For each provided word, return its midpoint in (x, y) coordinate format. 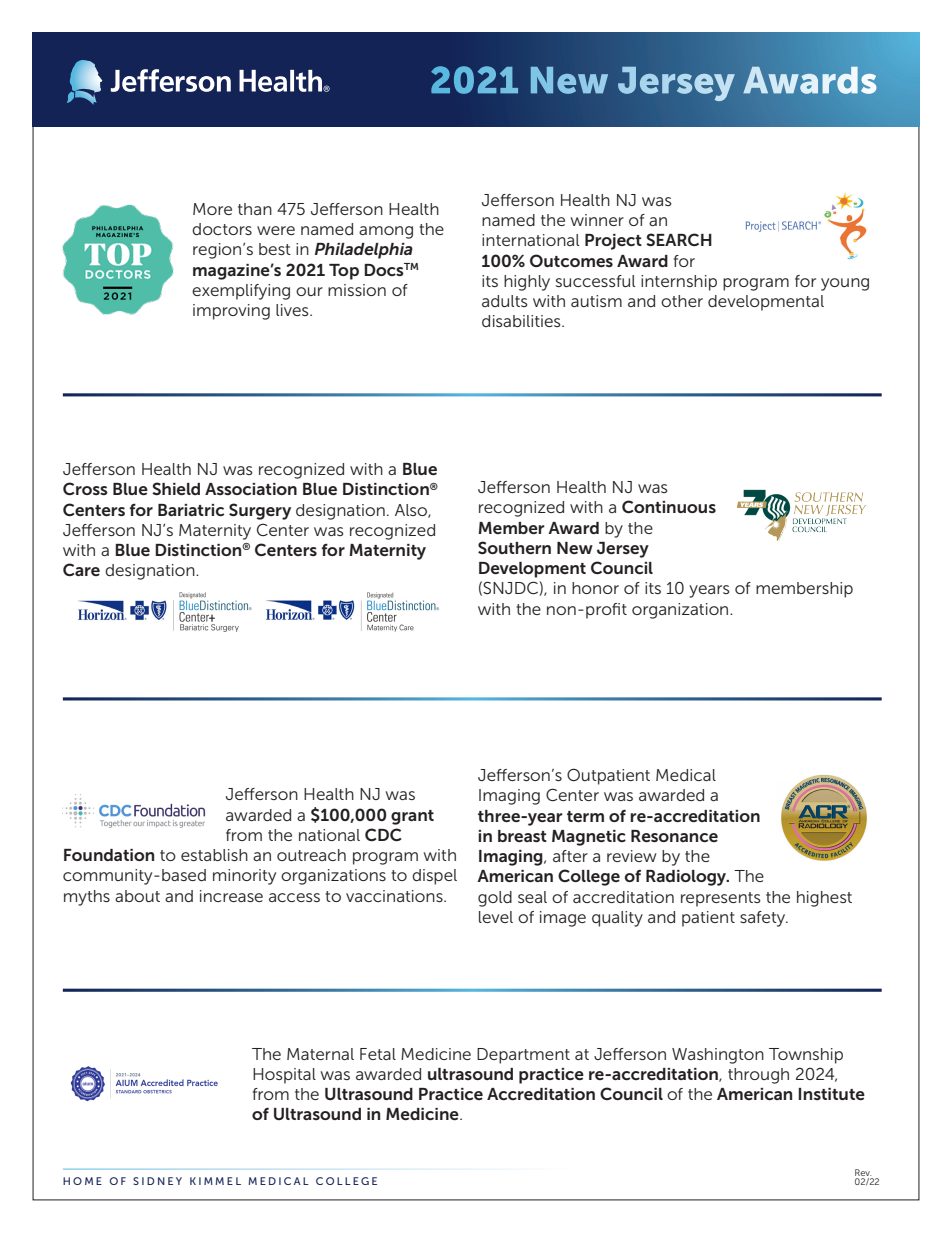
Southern (514, 547)
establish (214, 855)
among (386, 232)
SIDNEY (157, 1181)
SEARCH (679, 239)
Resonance (674, 836)
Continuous (669, 506)
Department (523, 1056)
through (758, 1076)
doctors (222, 229)
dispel (434, 877)
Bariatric (191, 510)
